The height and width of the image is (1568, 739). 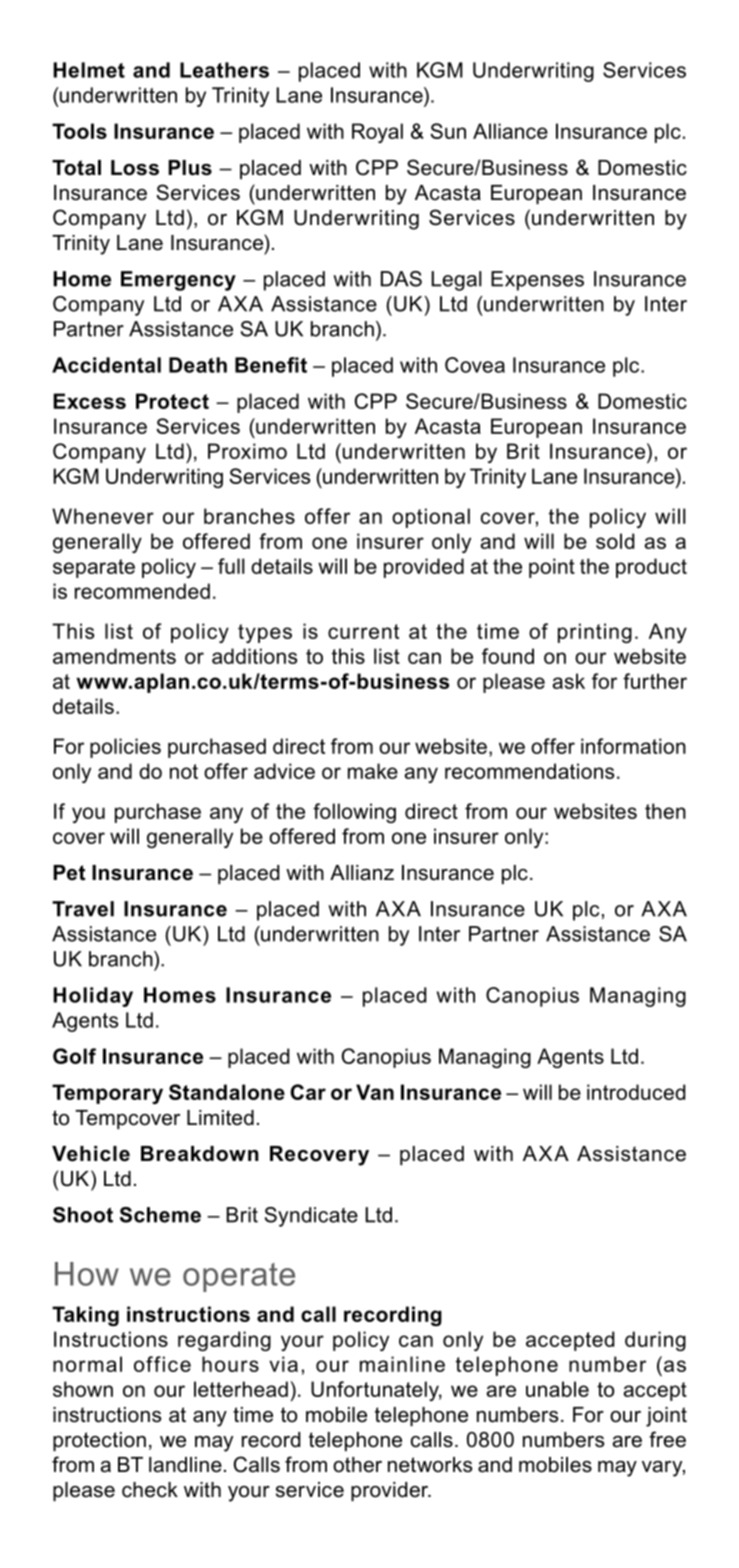 I want to click on printing, so click(x=595, y=633).
